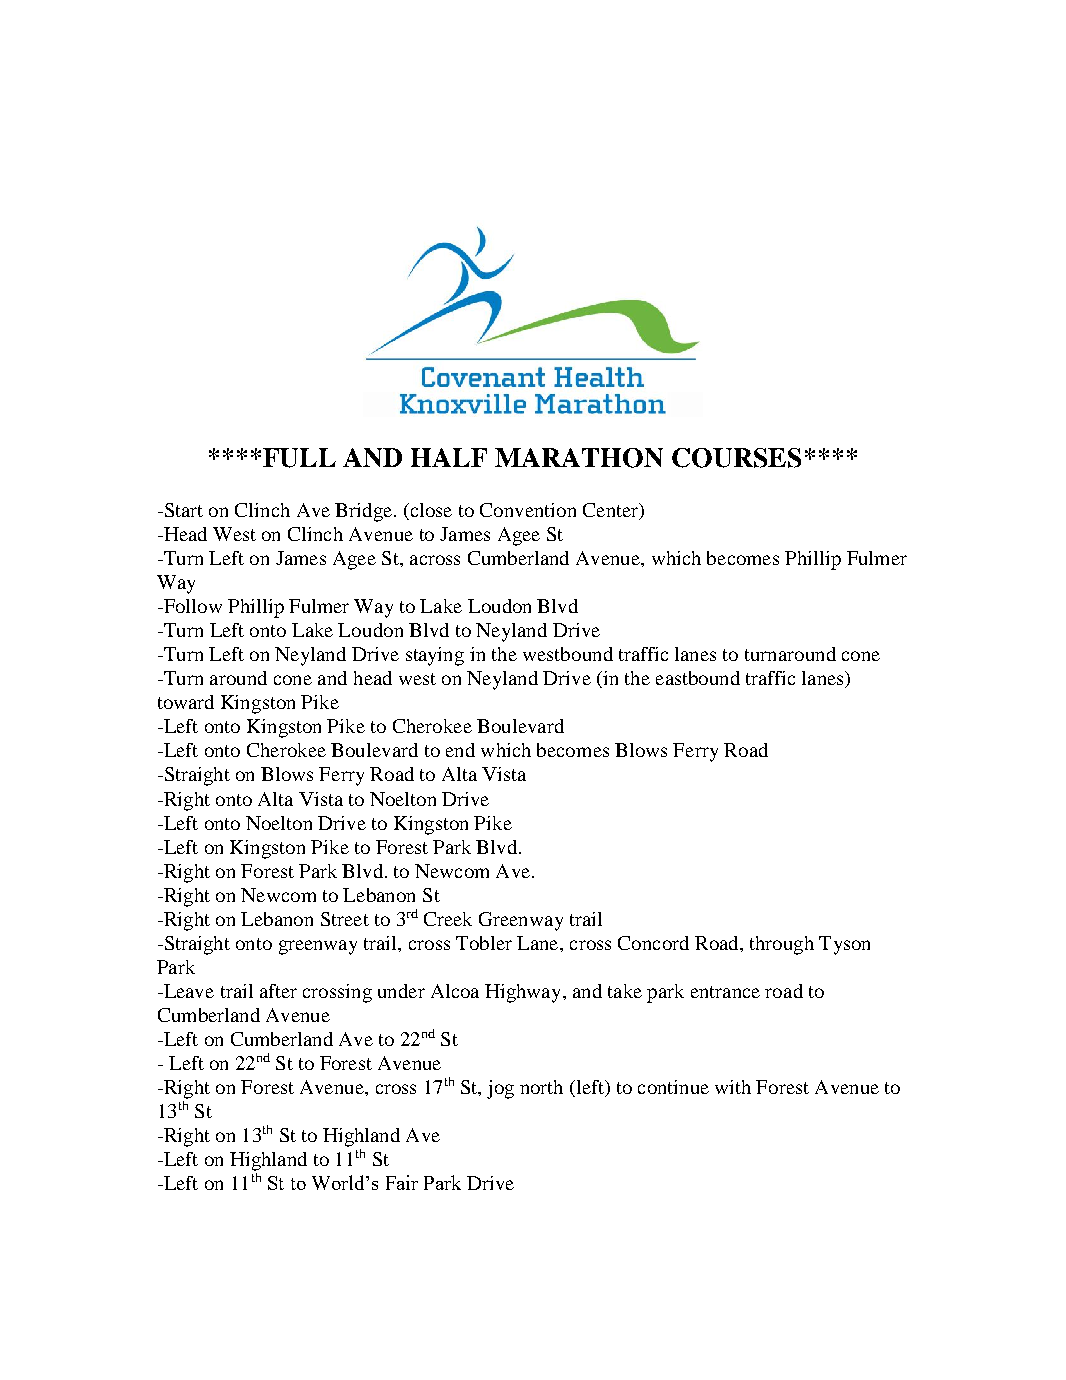  Describe the element at coordinates (733, 1087) in the page. I see `with` at that location.
